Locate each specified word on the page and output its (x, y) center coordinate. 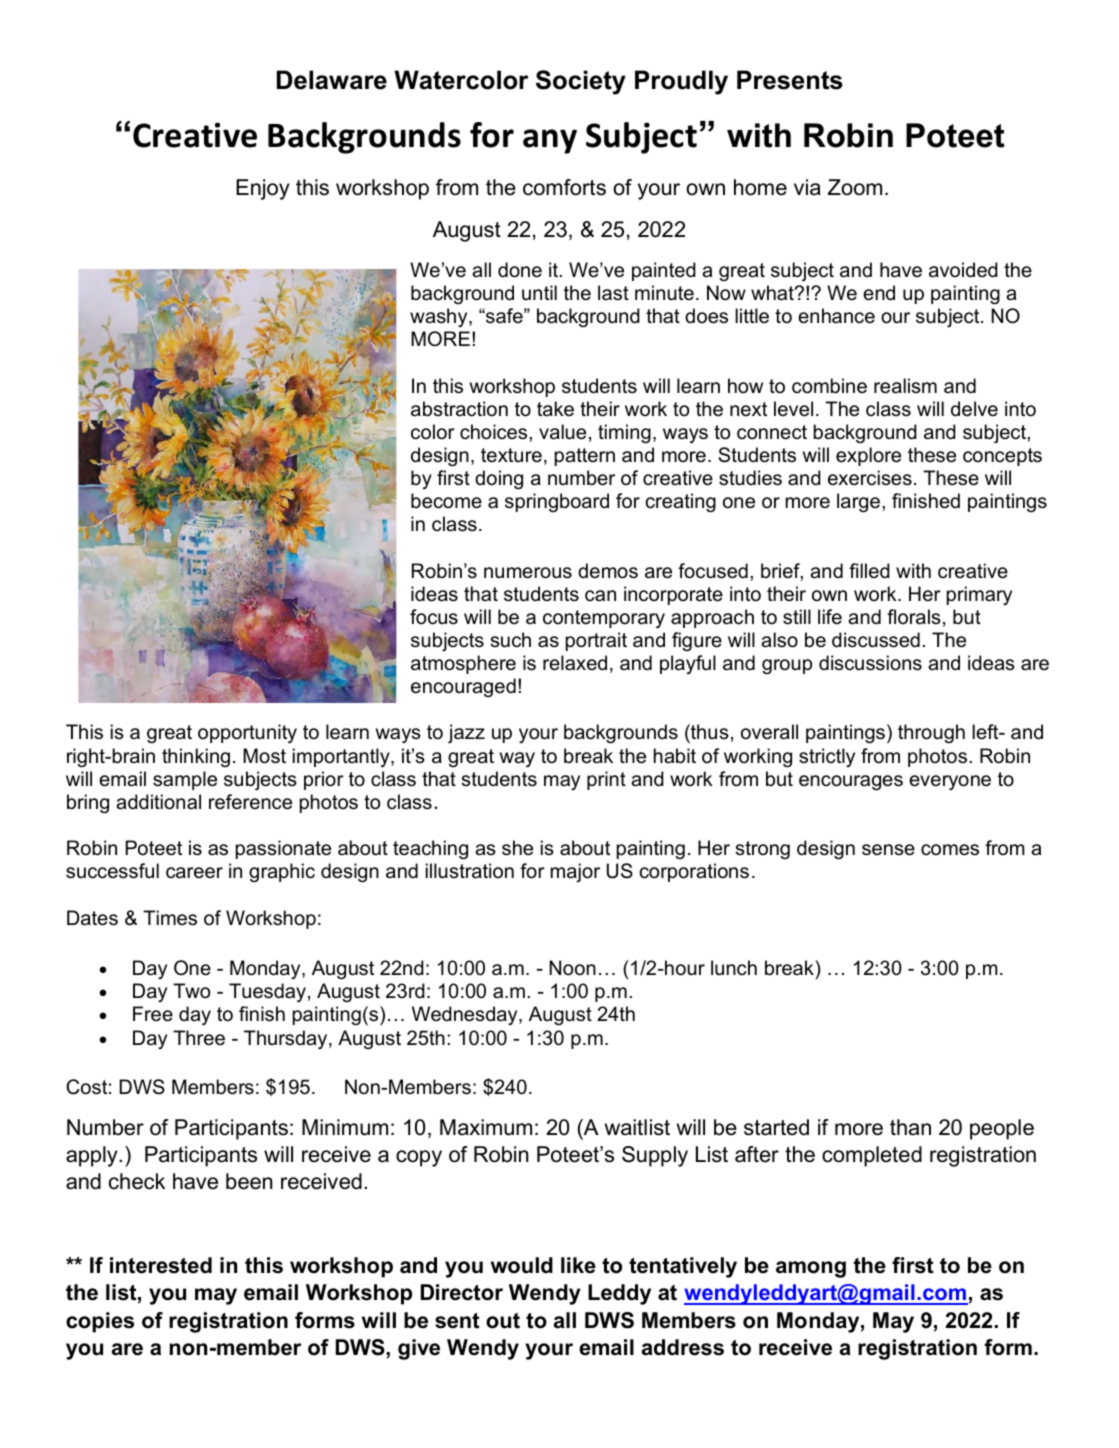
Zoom (855, 187)
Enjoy (263, 189)
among (811, 1269)
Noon (572, 968)
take (555, 409)
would (522, 1265)
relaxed (575, 663)
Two (191, 991)
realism (905, 386)
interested (161, 1265)
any (550, 141)
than (910, 1127)
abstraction (459, 409)
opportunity (247, 733)
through (931, 733)
